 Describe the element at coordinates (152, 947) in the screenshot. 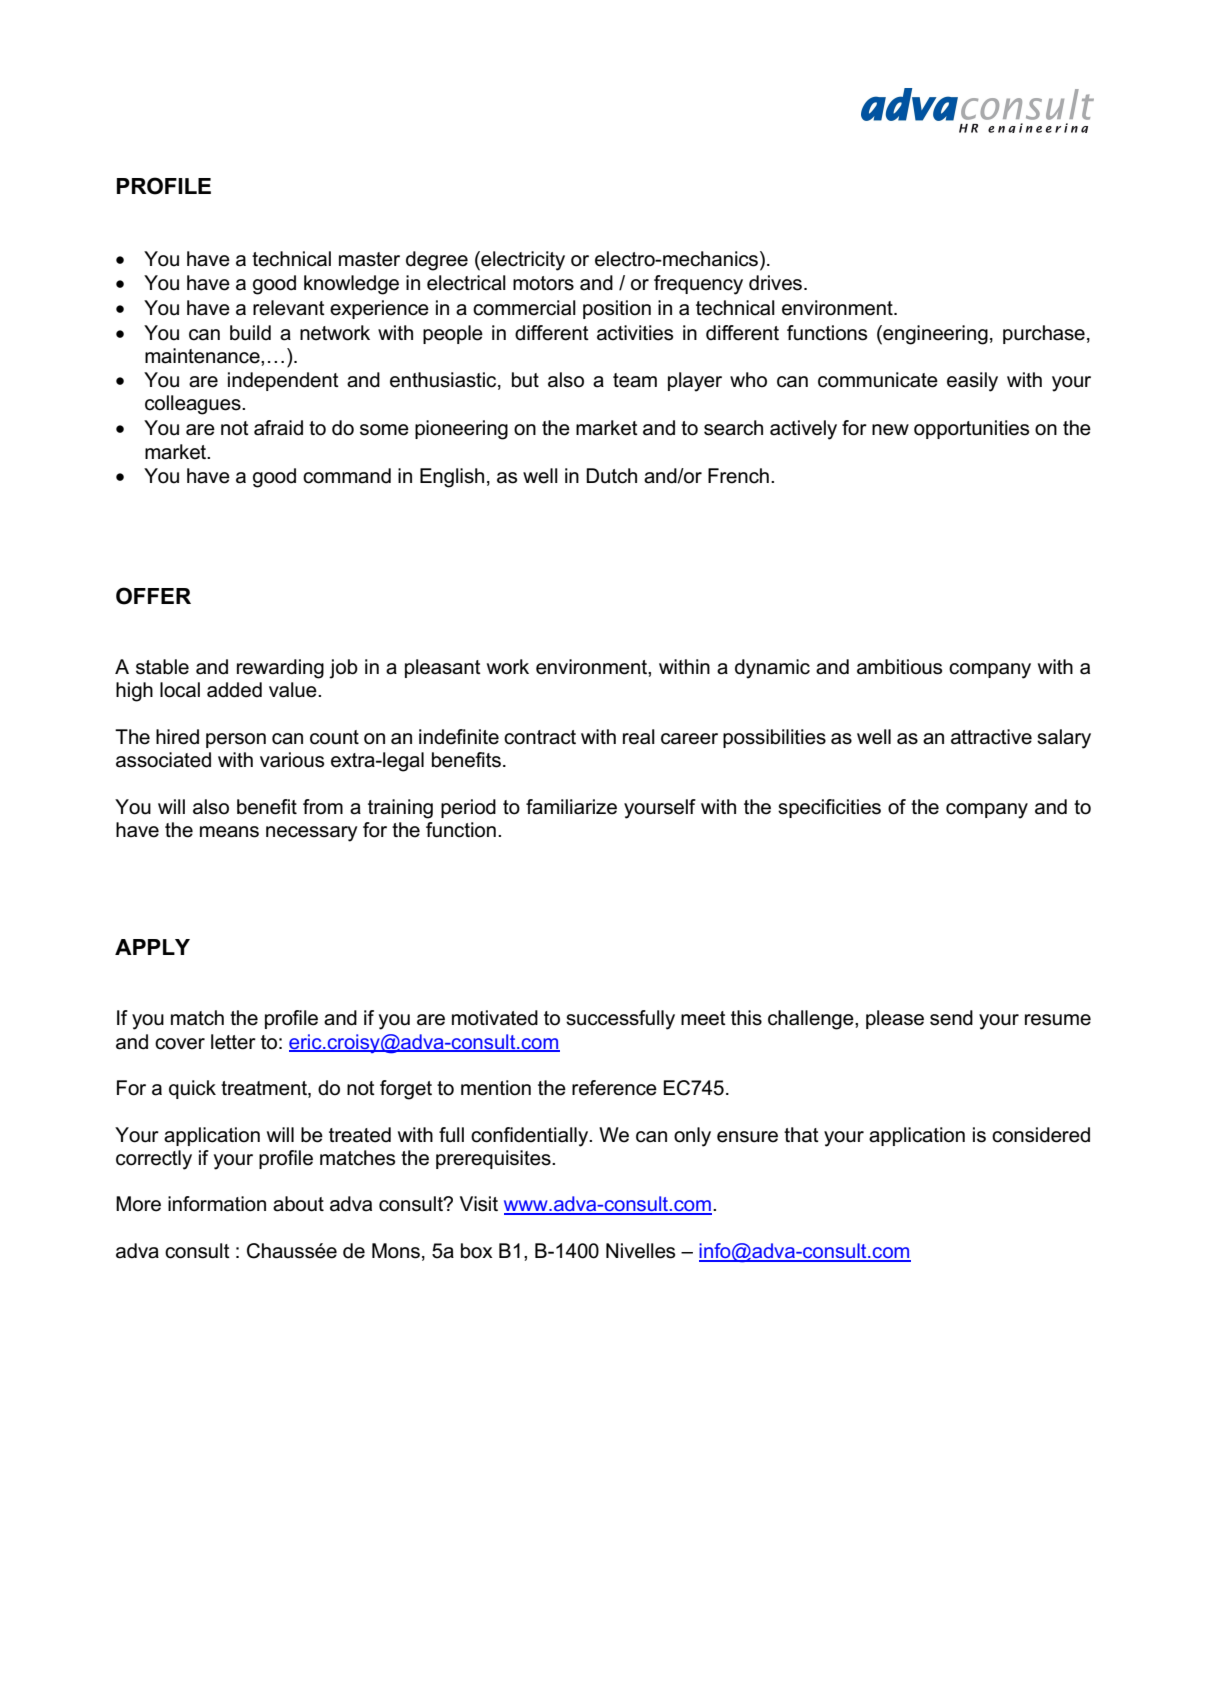

I see `APPLY` at that location.
